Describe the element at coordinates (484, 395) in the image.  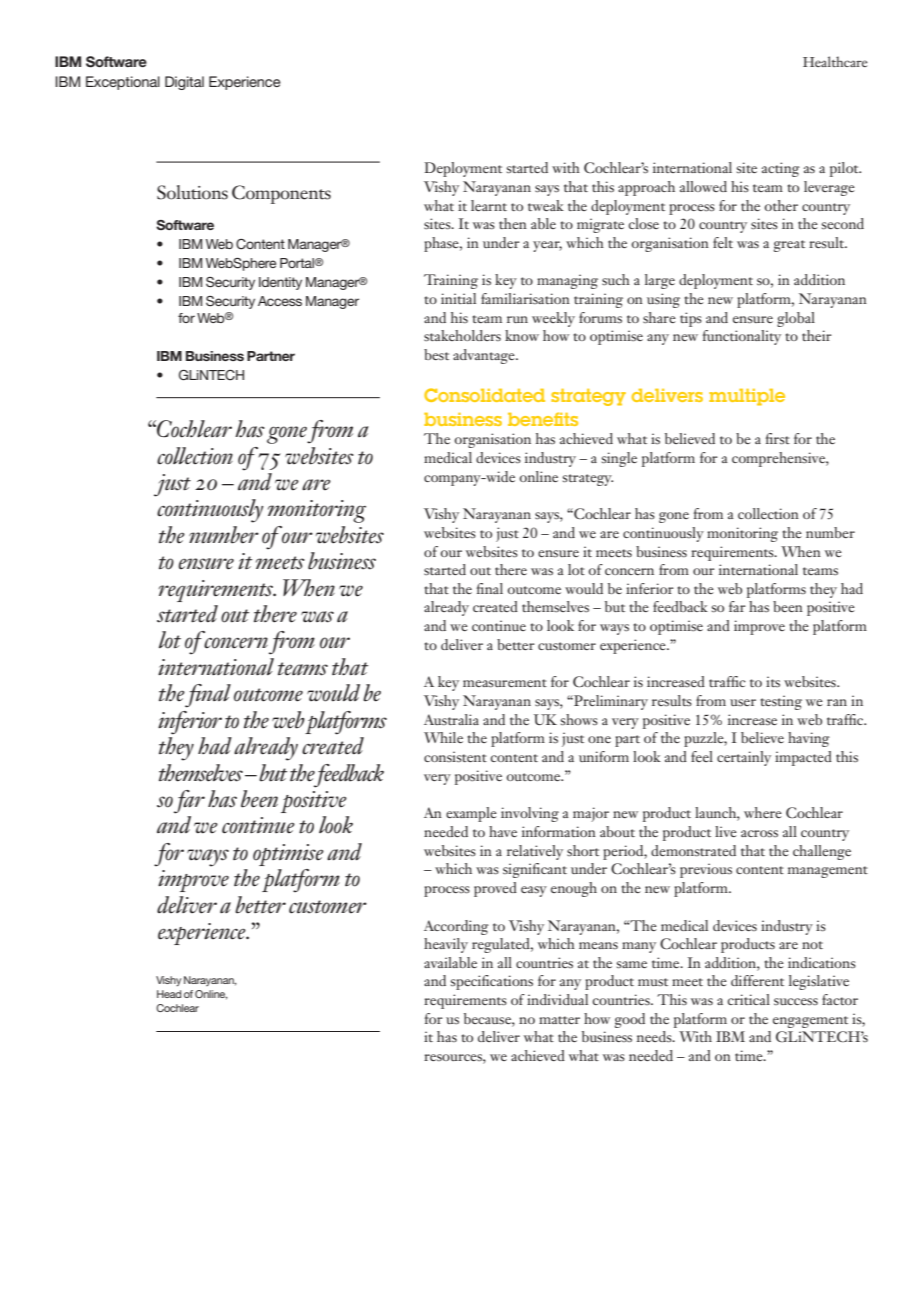
I see `Consolidated` at that location.
